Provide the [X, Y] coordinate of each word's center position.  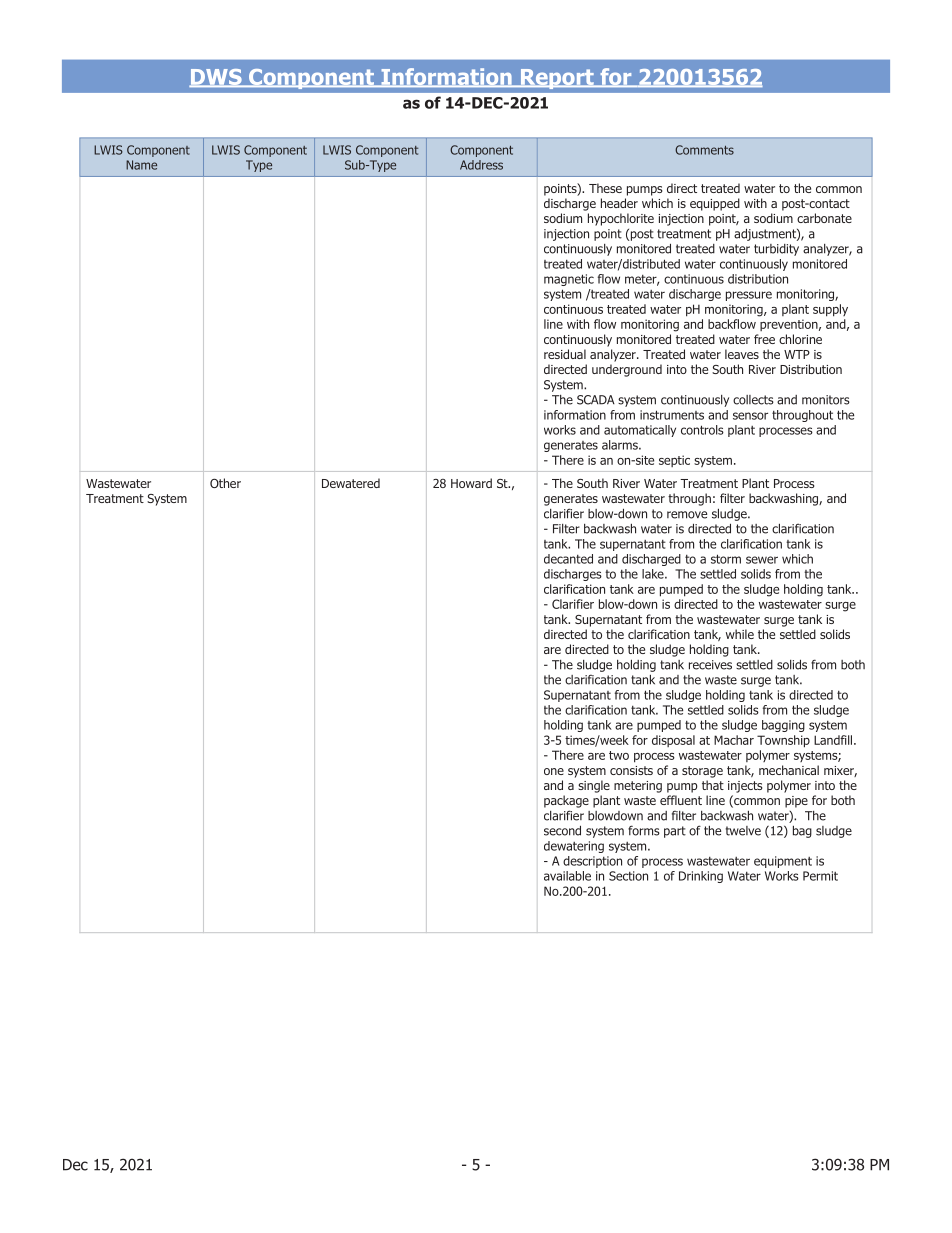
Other [225, 483]
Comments [704, 150]
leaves [742, 354]
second [562, 830]
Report [557, 79]
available [567, 876]
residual [565, 354]
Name [141, 165]
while [740, 634]
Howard [471, 483]
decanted [568, 559]
